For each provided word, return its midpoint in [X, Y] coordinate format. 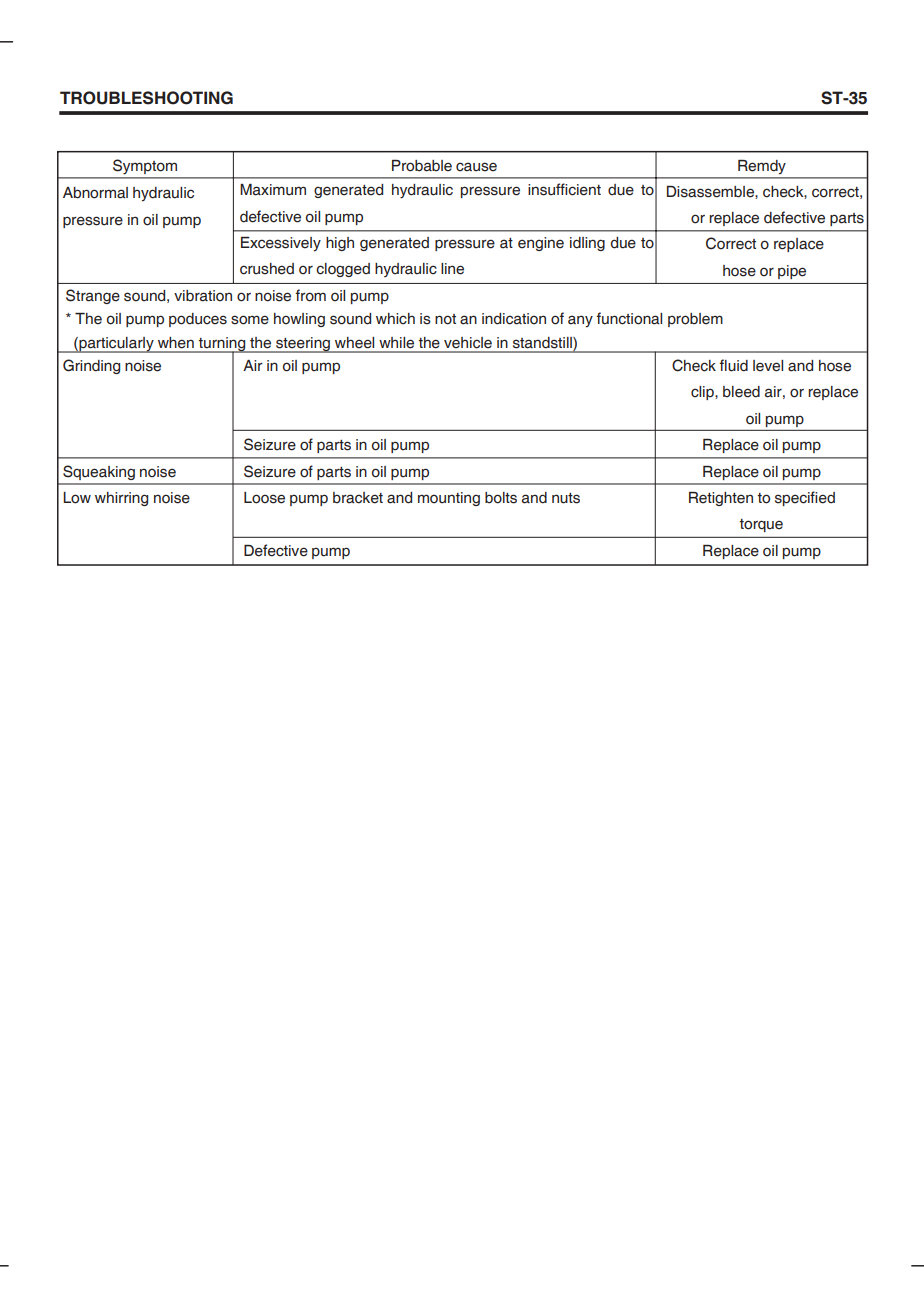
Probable [422, 166]
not [445, 319]
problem [695, 320]
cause [476, 167]
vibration [203, 296]
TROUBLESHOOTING [146, 98]
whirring [121, 499]
